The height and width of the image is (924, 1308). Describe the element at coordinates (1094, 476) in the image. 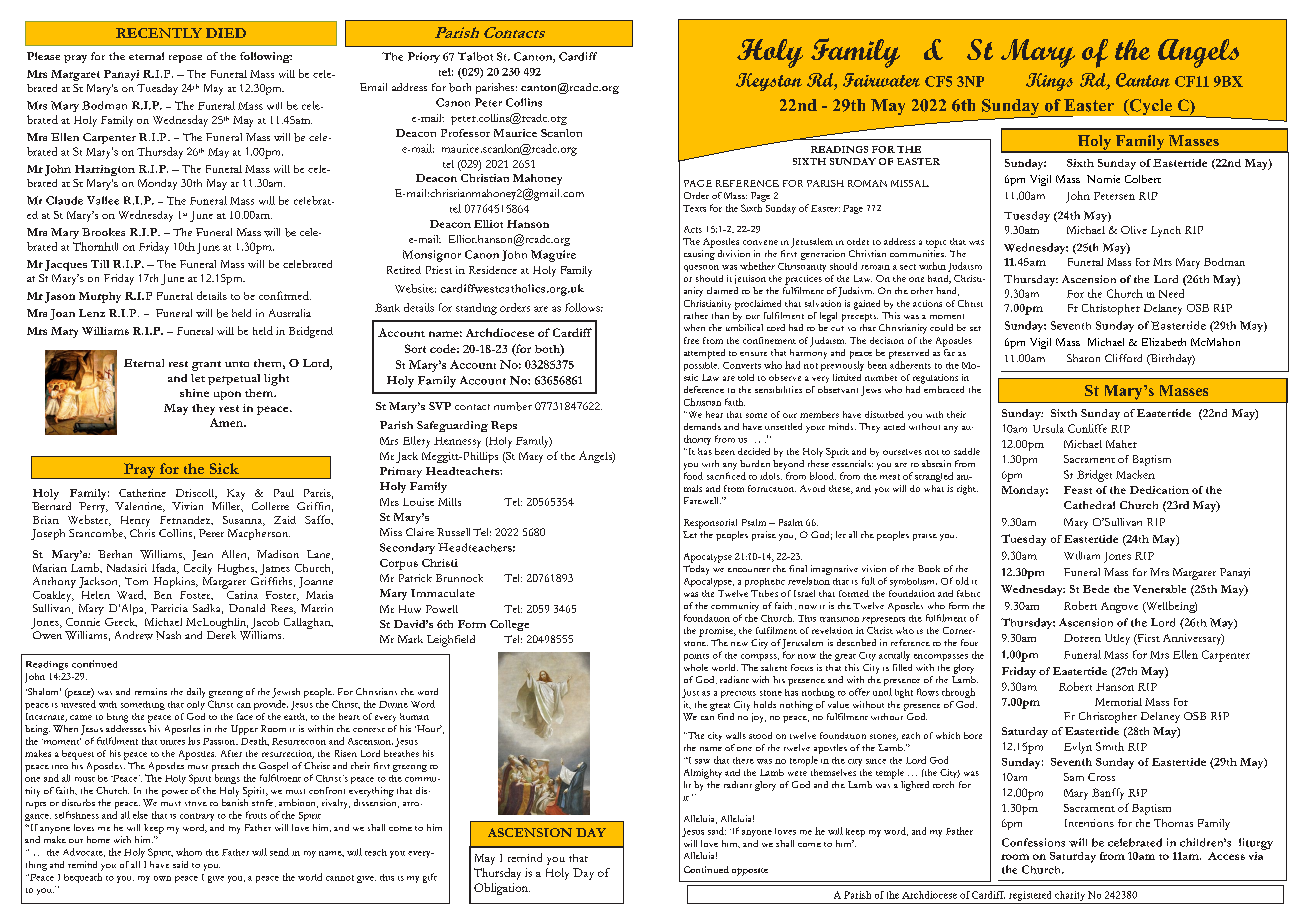

I see `Bridget` at that location.
